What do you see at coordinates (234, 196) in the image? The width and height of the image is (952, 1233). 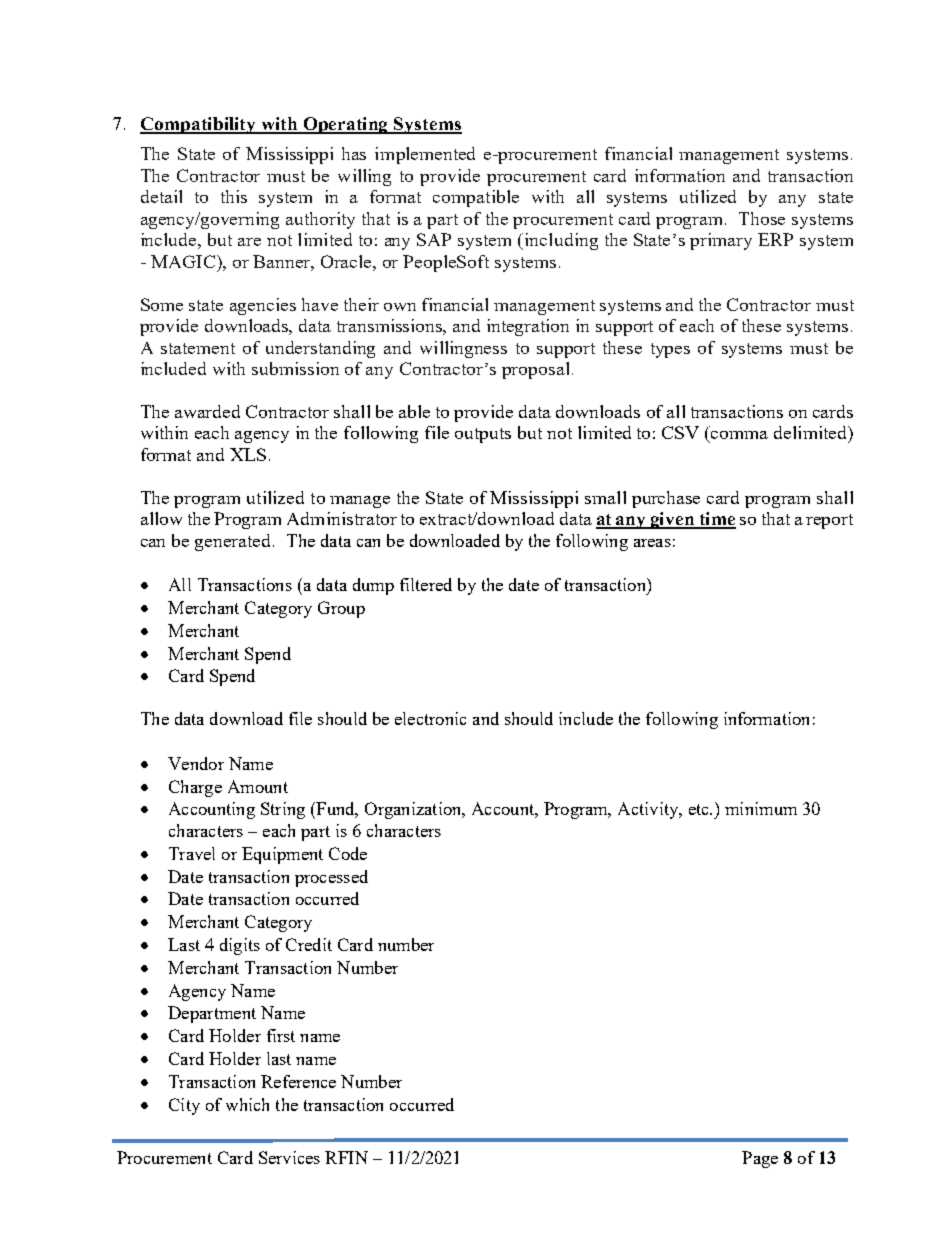 I see `this` at bounding box center [234, 196].
